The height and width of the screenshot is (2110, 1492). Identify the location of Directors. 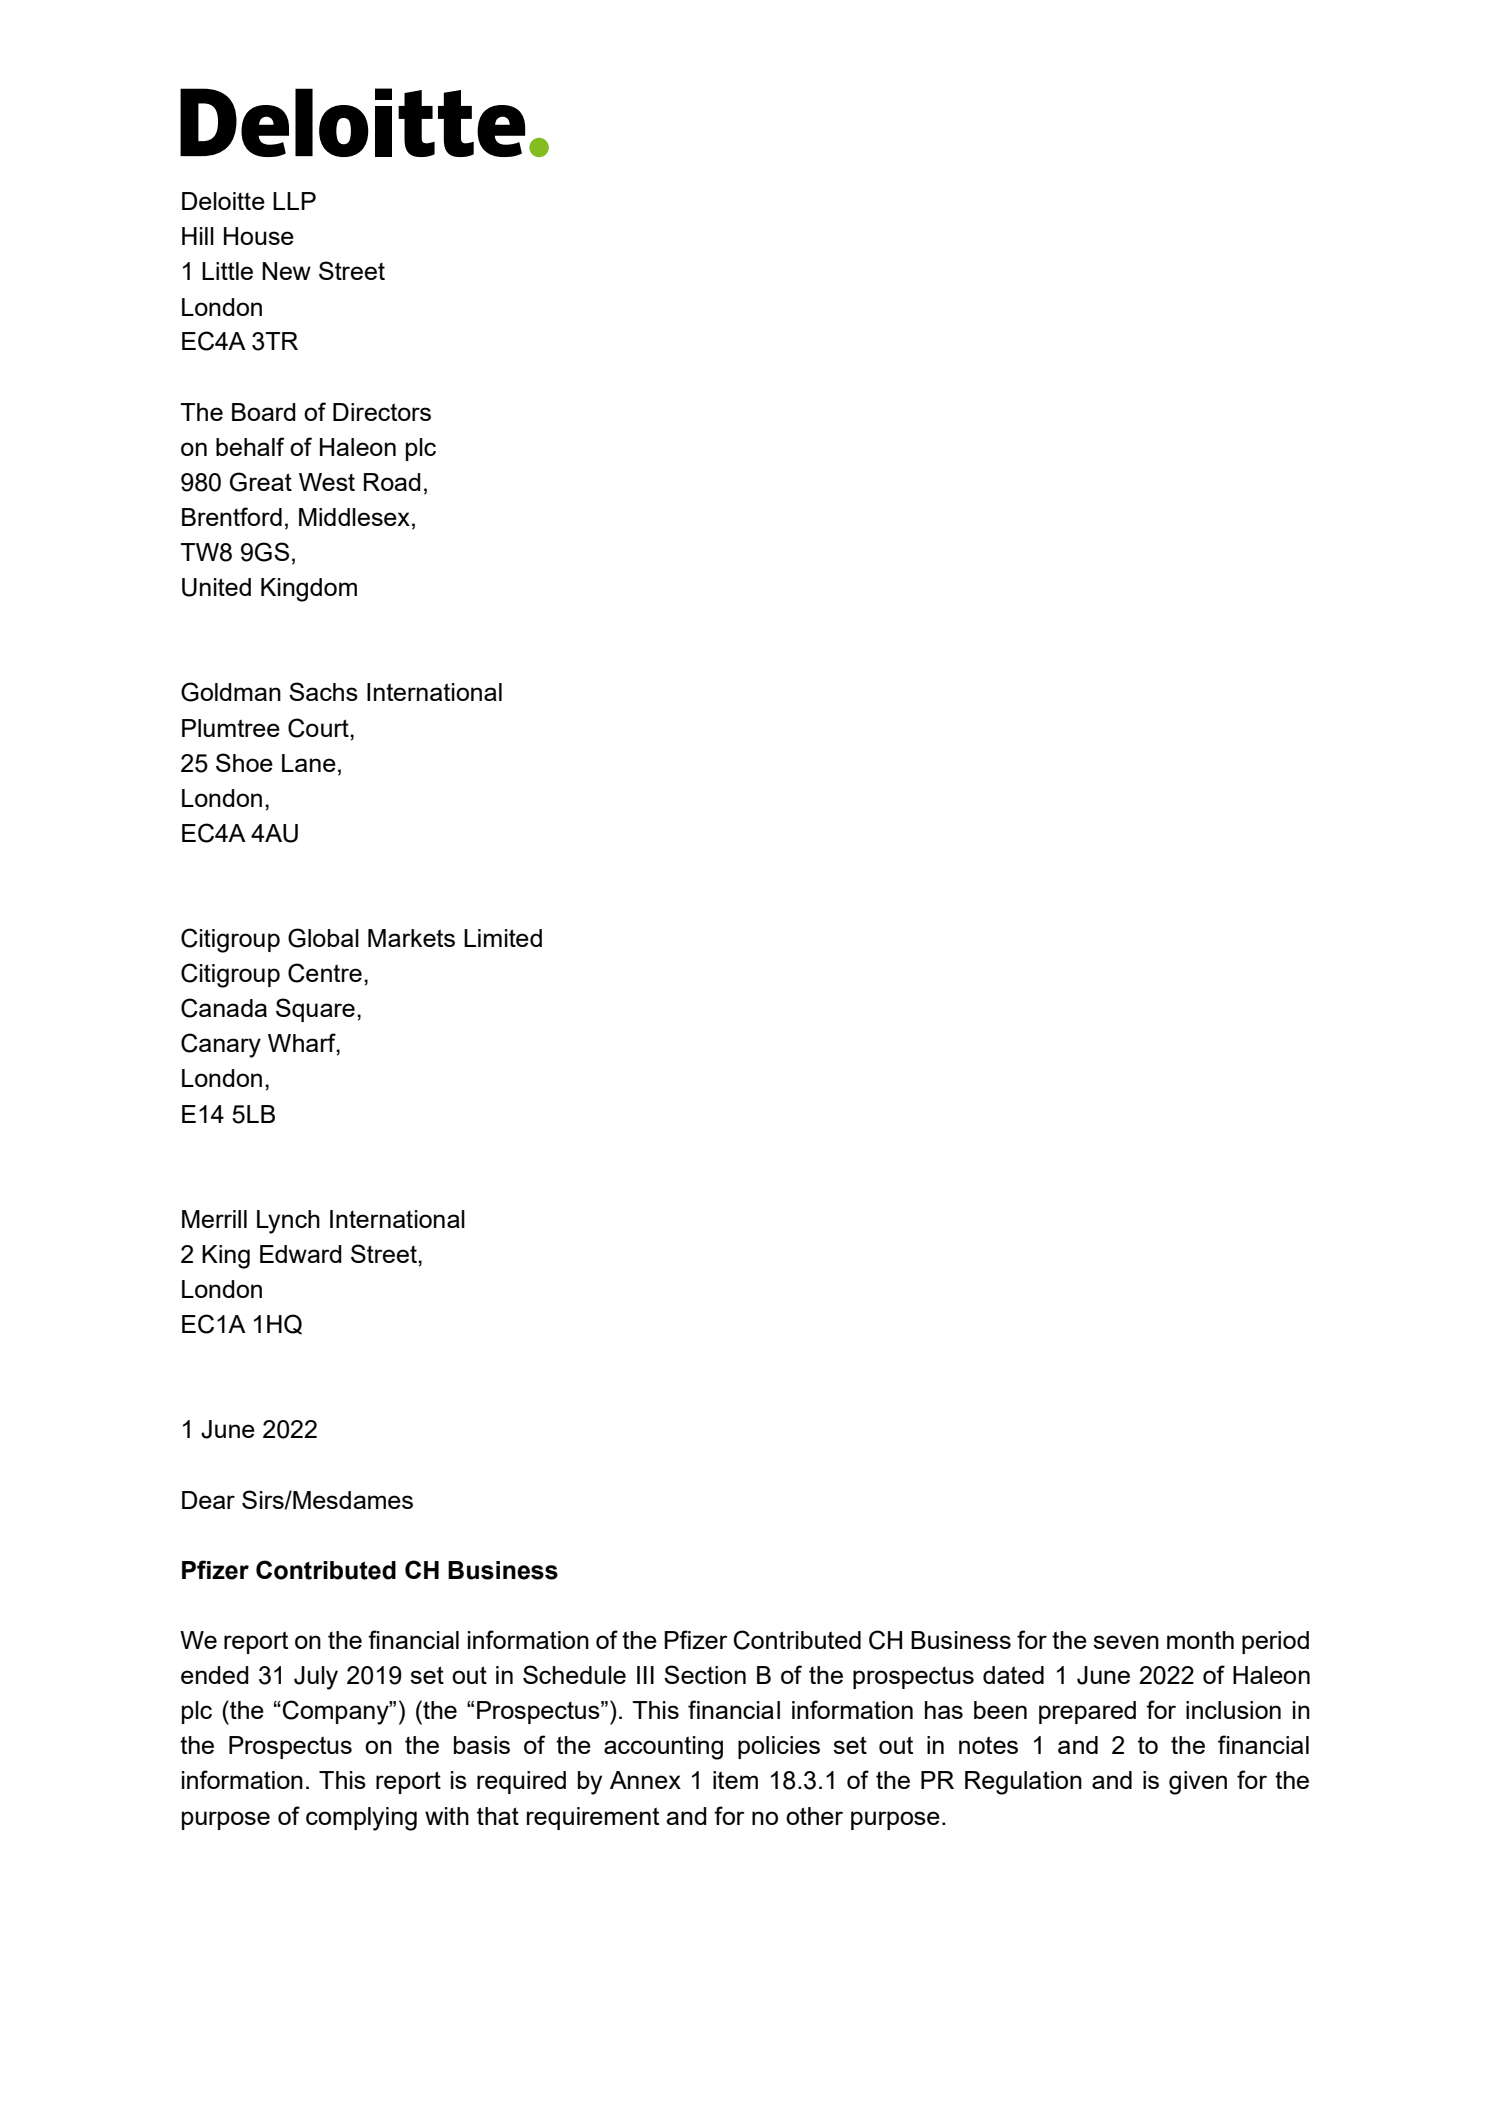
(382, 412).
